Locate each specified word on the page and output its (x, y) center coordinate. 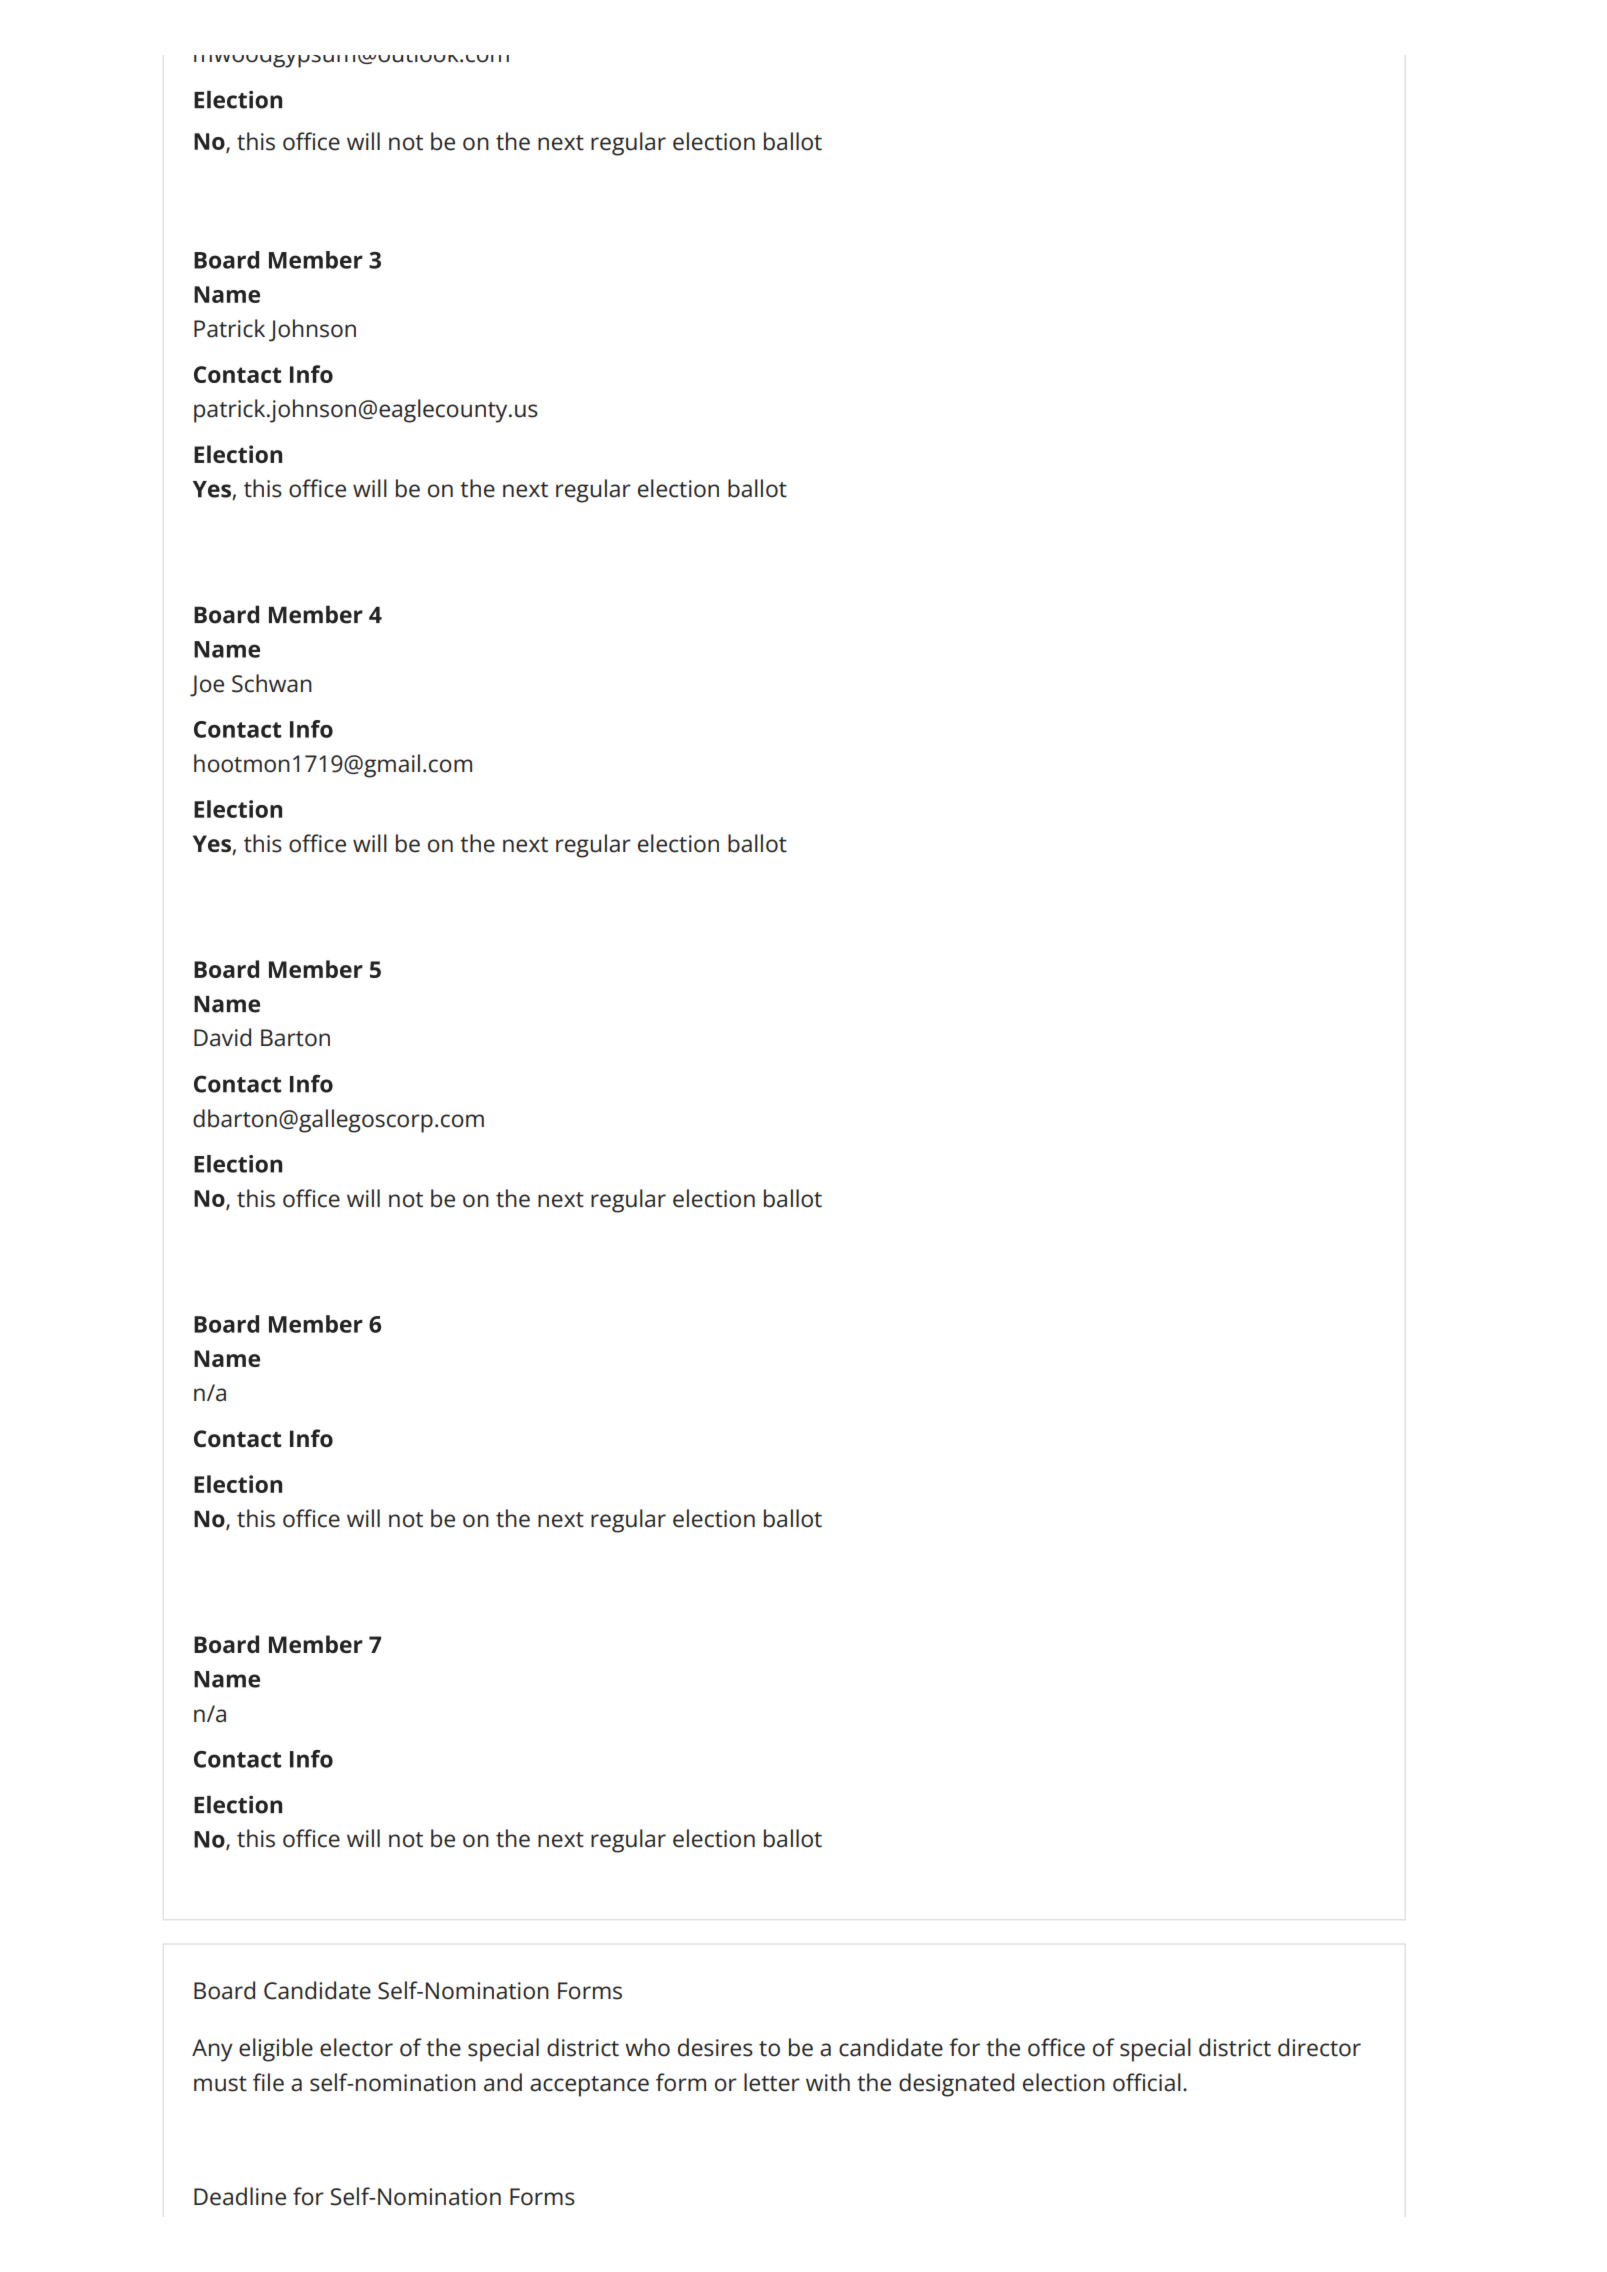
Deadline (240, 2196)
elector (356, 2047)
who (647, 2047)
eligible (276, 2050)
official (1147, 2082)
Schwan (272, 683)
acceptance (589, 2086)
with (828, 2082)
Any (212, 2050)
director (1319, 2047)
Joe (207, 686)
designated (956, 2085)
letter (772, 2082)
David (222, 1037)
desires (715, 2047)
